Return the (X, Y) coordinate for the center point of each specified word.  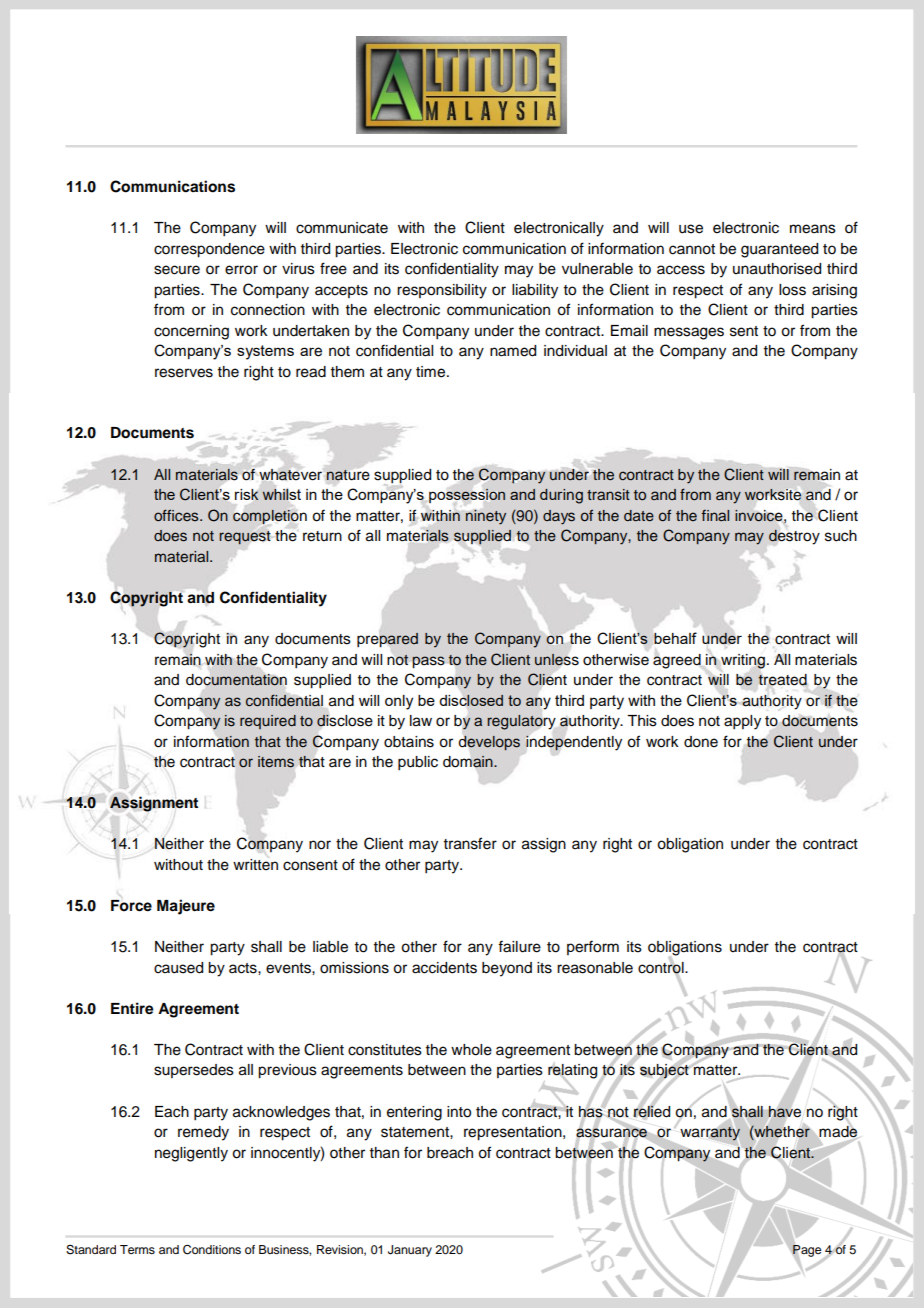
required (268, 722)
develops (489, 743)
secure (177, 270)
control (662, 967)
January (410, 1251)
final (715, 515)
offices (177, 515)
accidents (444, 968)
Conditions (212, 1250)
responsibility (442, 291)
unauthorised (777, 269)
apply (742, 722)
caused (178, 968)
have (784, 1112)
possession (467, 496)
